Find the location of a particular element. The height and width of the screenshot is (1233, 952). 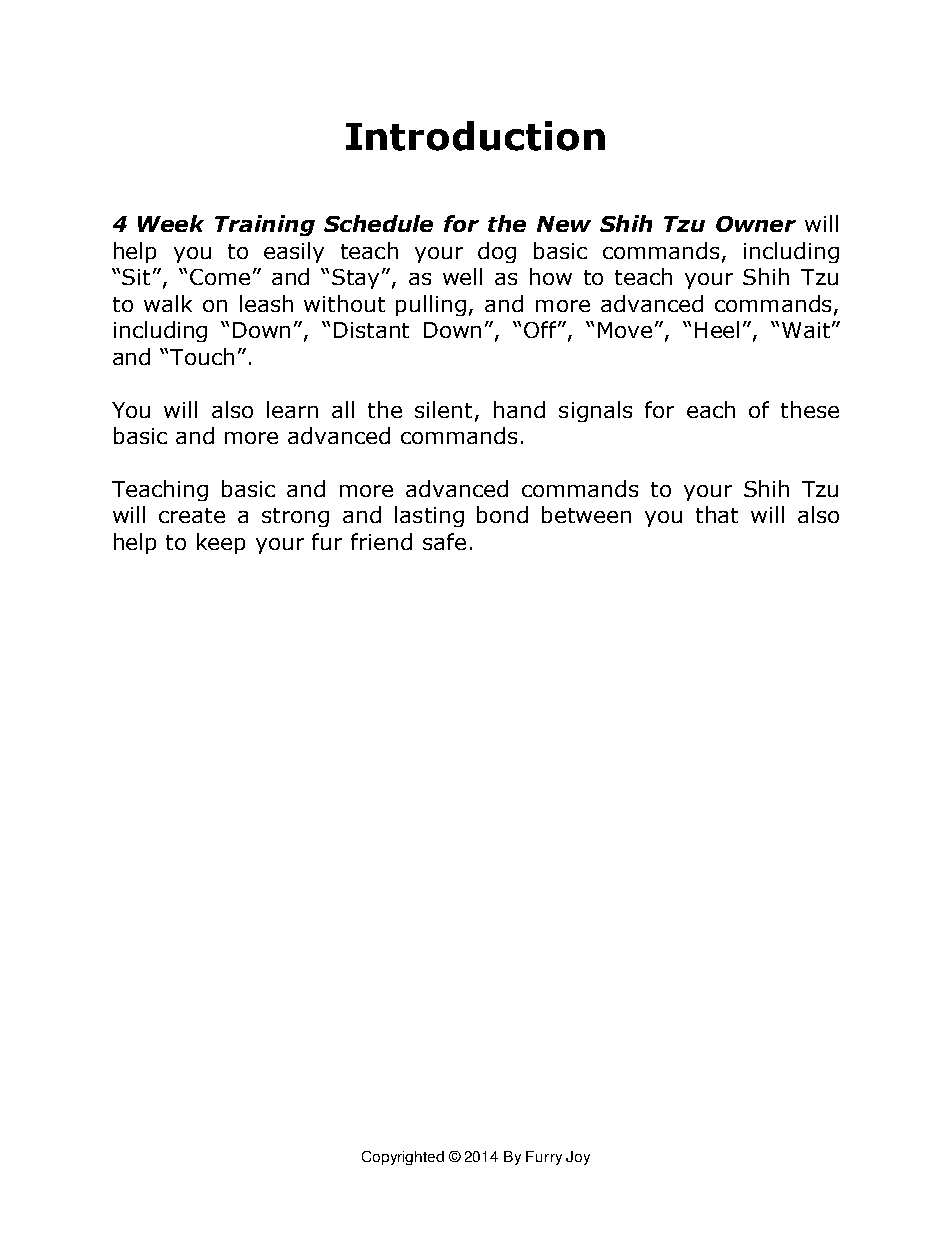

Introduction is located at coordinates (475, 136).
